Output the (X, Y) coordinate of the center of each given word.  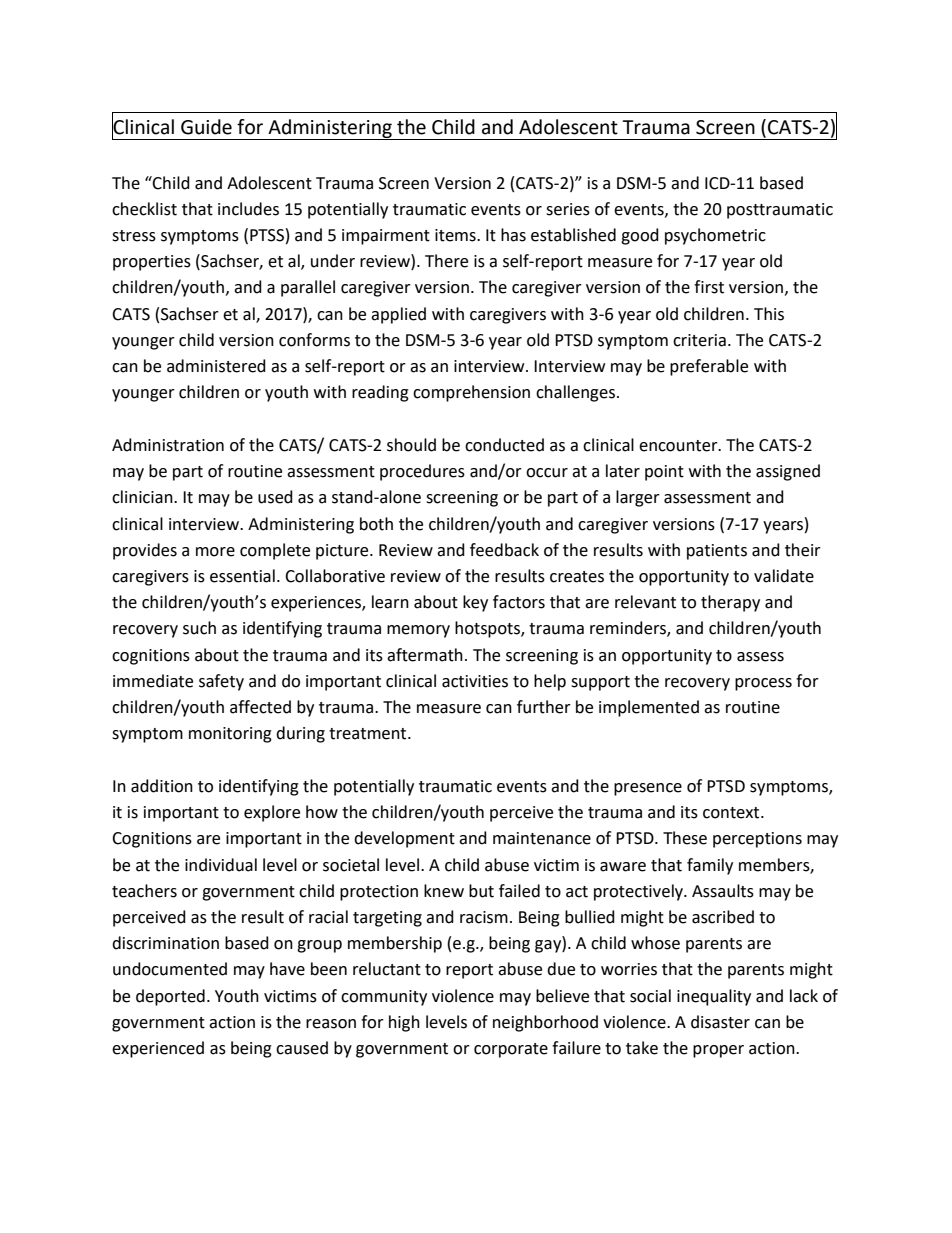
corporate (511, 1050)
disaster (720, 1022)
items (456, 235)
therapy (730, 603)
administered (216, 366)
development (404, 839)
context (732, 813)
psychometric (715, 236)
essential (242, 576)
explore (272, 813)
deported (170, 997)
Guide (206, 127)
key (475, 603)
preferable (709, 367)
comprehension (471, 393)
